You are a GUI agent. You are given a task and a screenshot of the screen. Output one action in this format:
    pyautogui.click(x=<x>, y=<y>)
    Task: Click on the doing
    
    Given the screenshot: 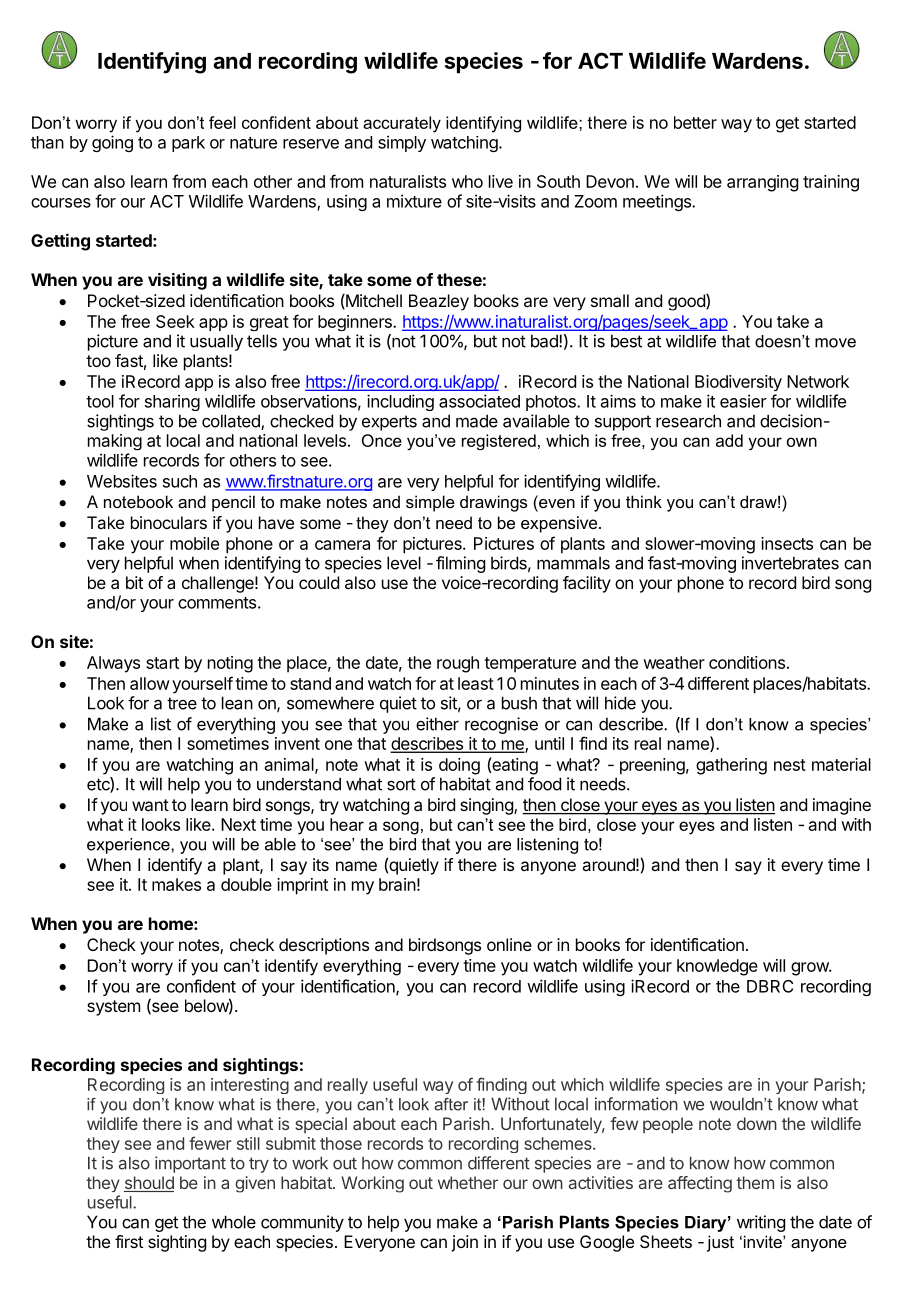 What is the action you would take?
    pyautogui.click(x=459, y=766)
